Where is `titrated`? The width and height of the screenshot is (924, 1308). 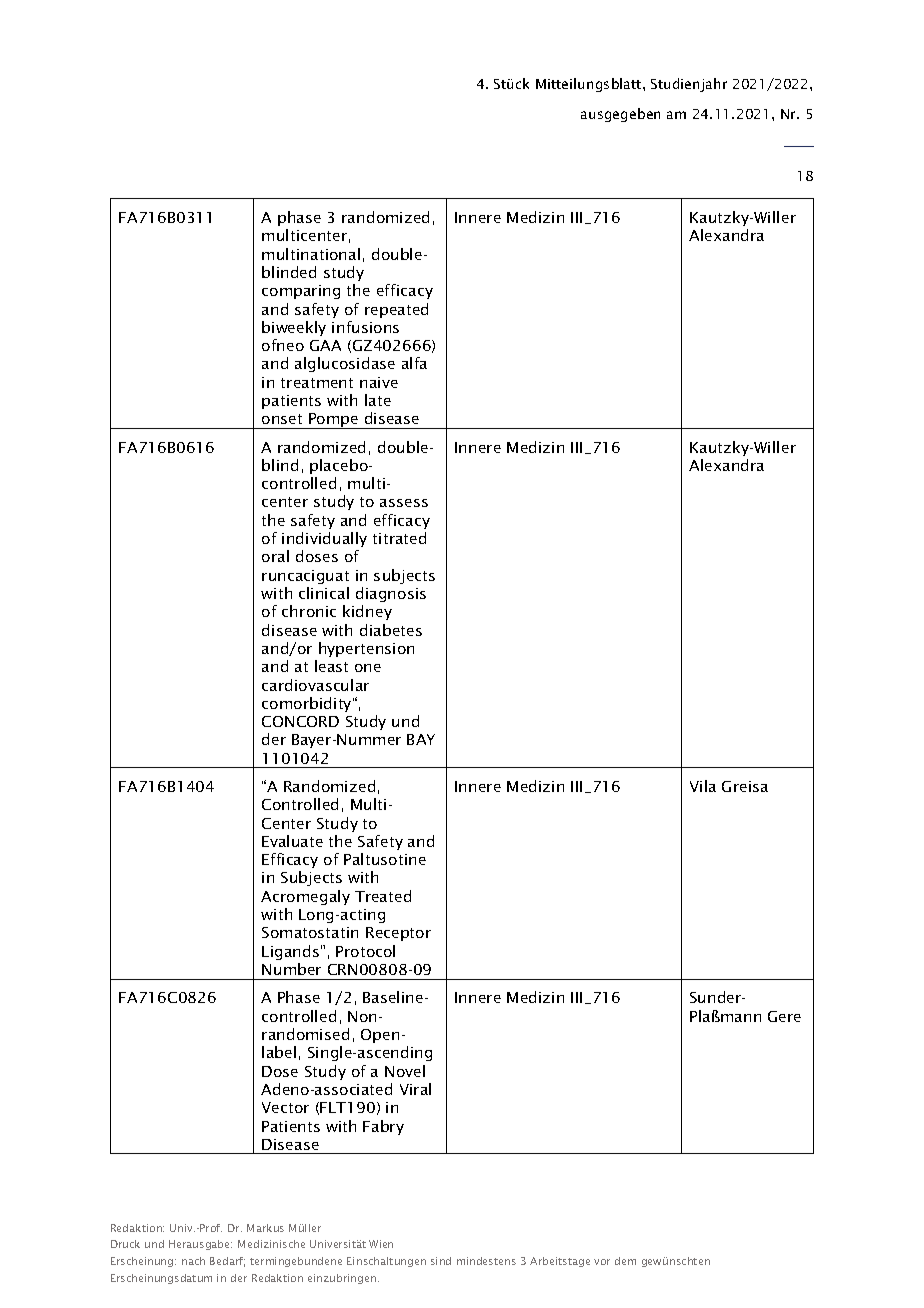 titrated is located at coordinates (399, 538).
